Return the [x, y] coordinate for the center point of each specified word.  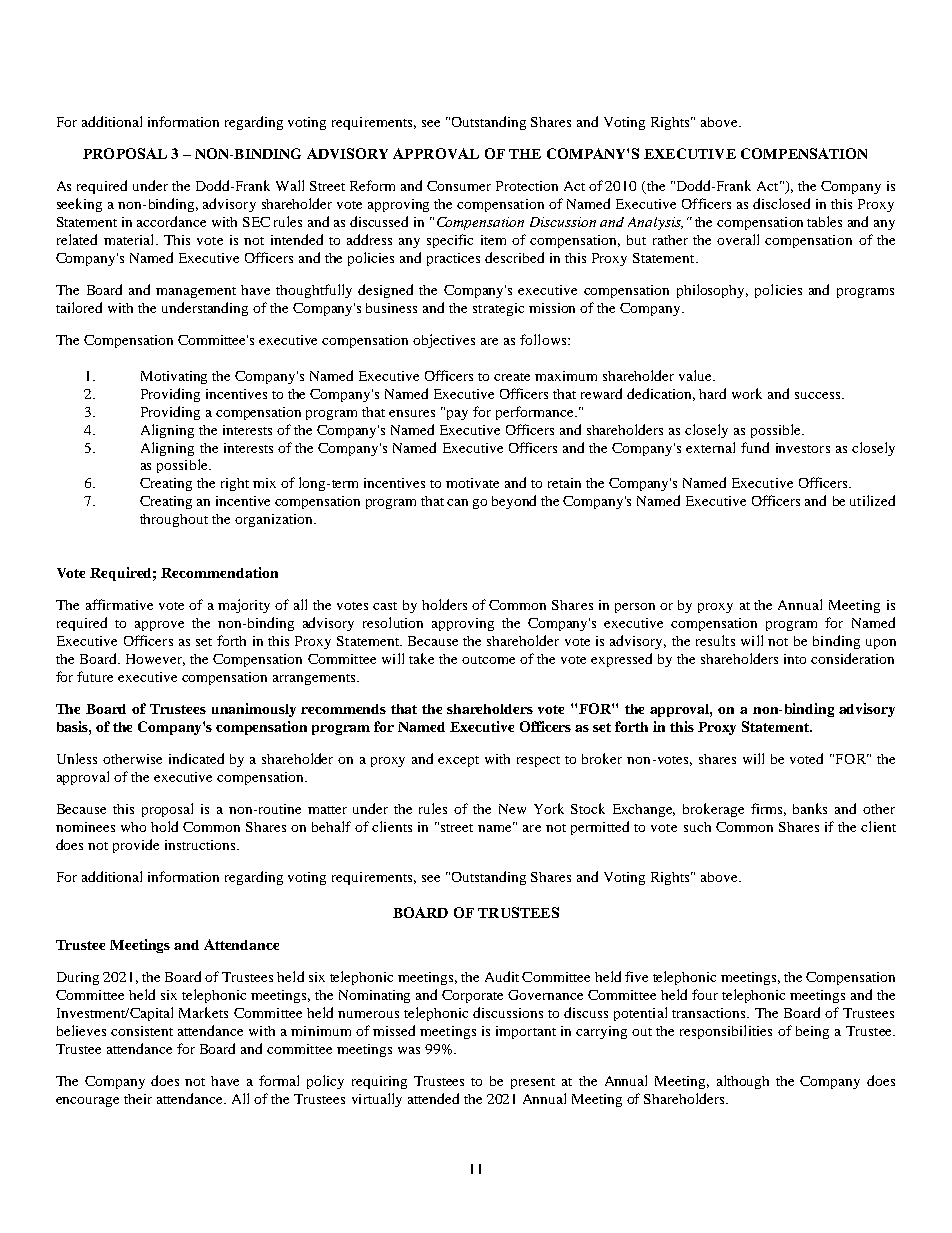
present [533, 1083]
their [138, 1099]
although [743, 1082]
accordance [171, 221]
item [493, 240]
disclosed [781, 203]
